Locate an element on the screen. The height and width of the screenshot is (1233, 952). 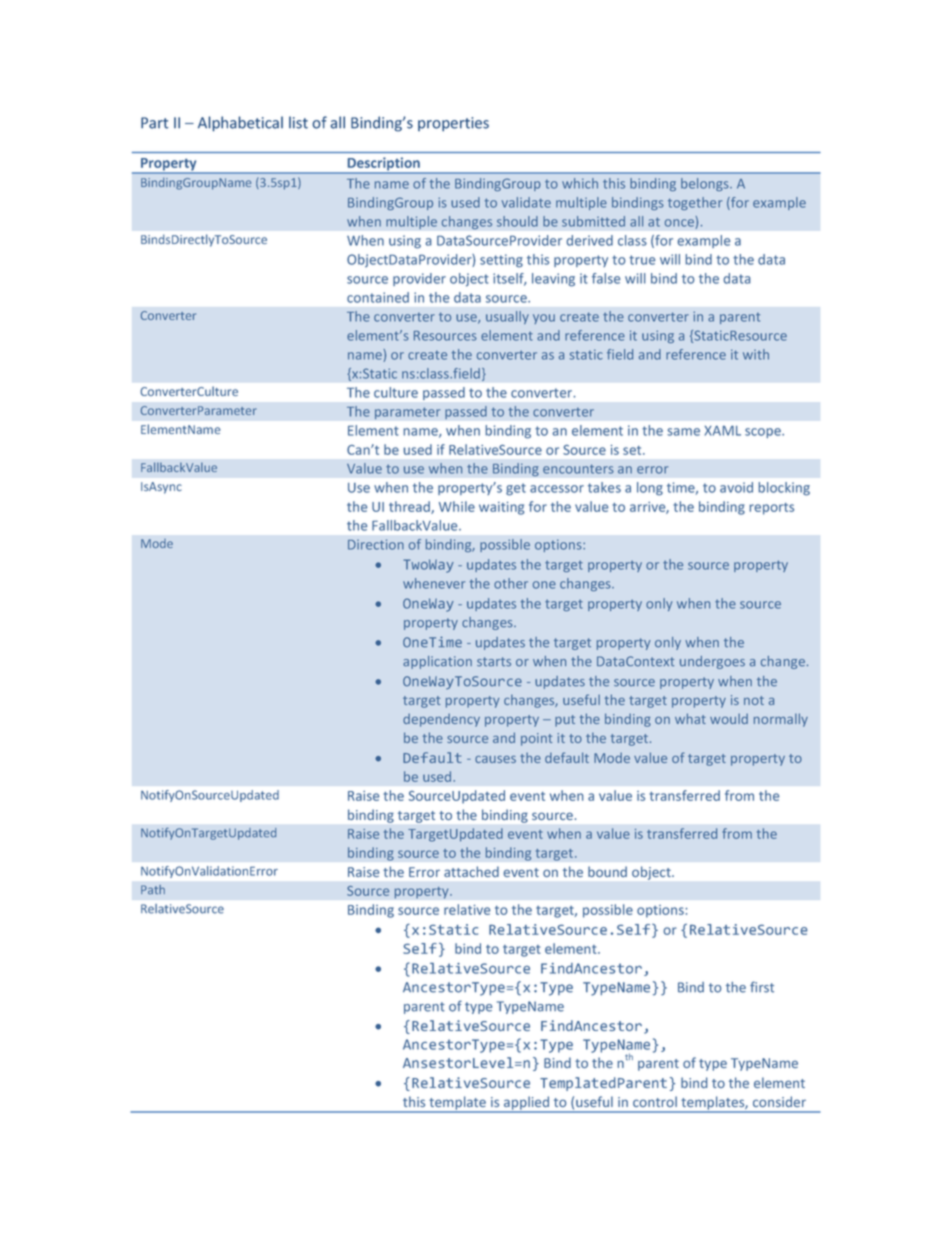
properties is located at coordinates (453, 124).
